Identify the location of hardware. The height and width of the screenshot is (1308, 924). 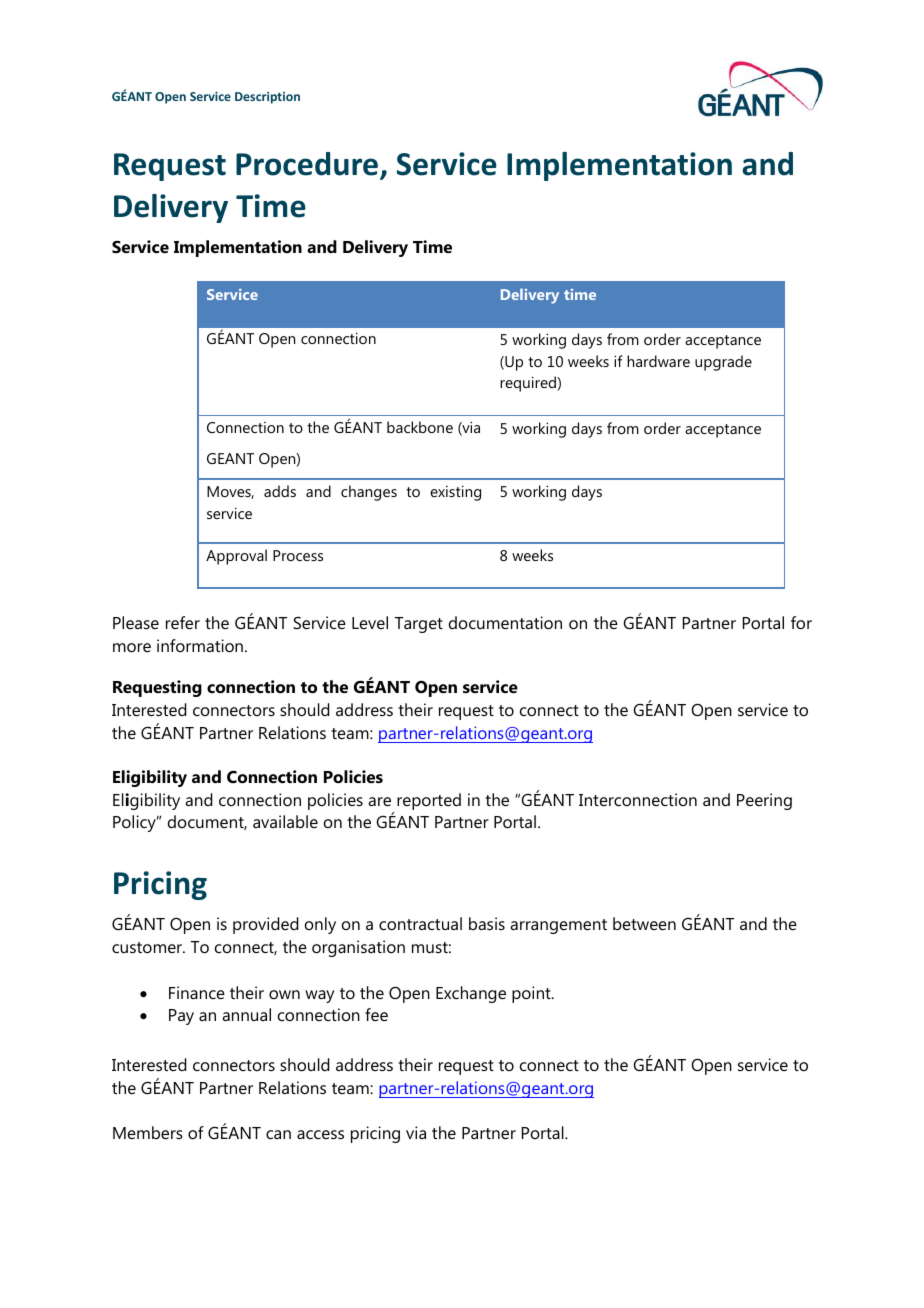
(658, 361).
